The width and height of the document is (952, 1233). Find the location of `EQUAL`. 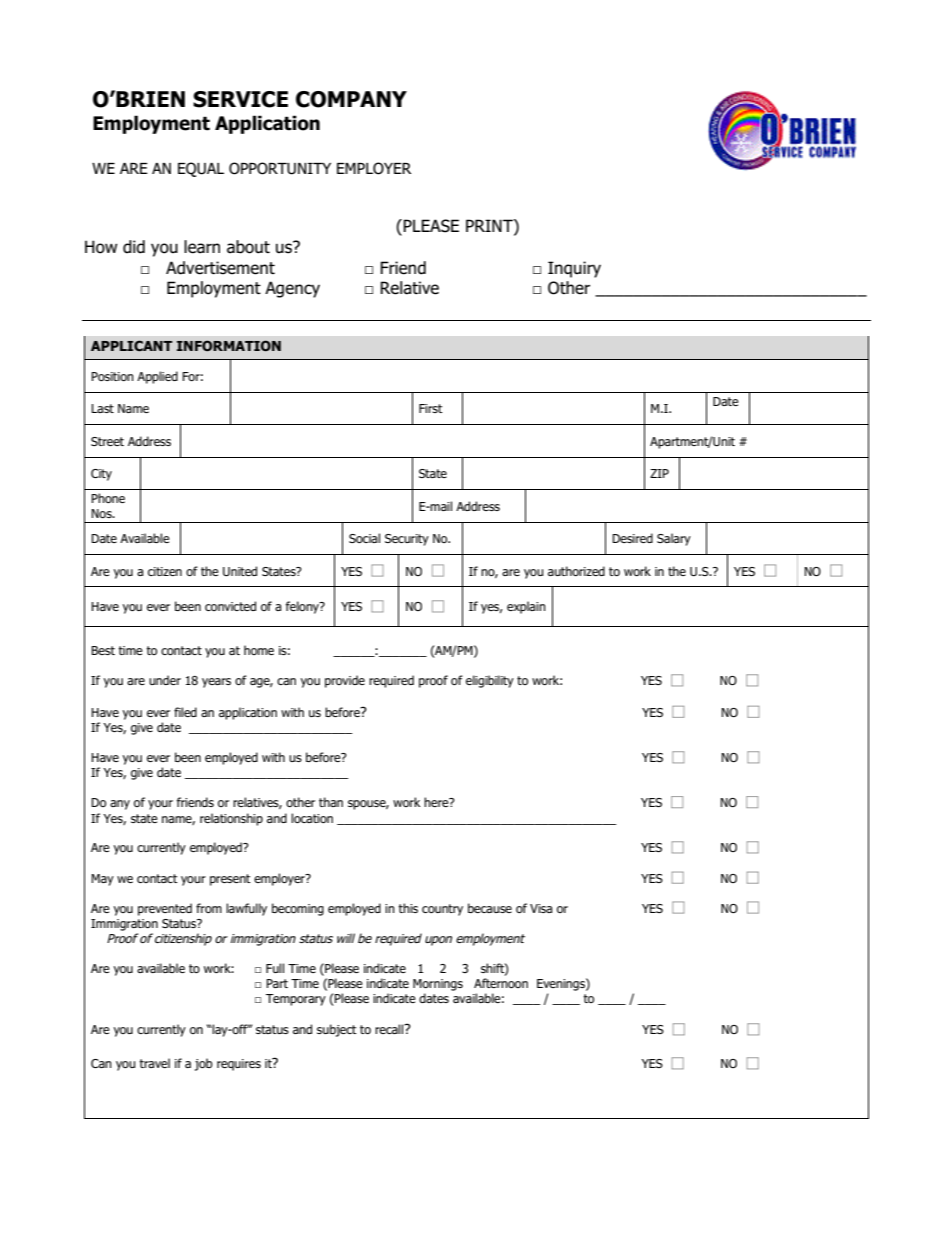

EQUAL is located at coordinates (201, 169).
